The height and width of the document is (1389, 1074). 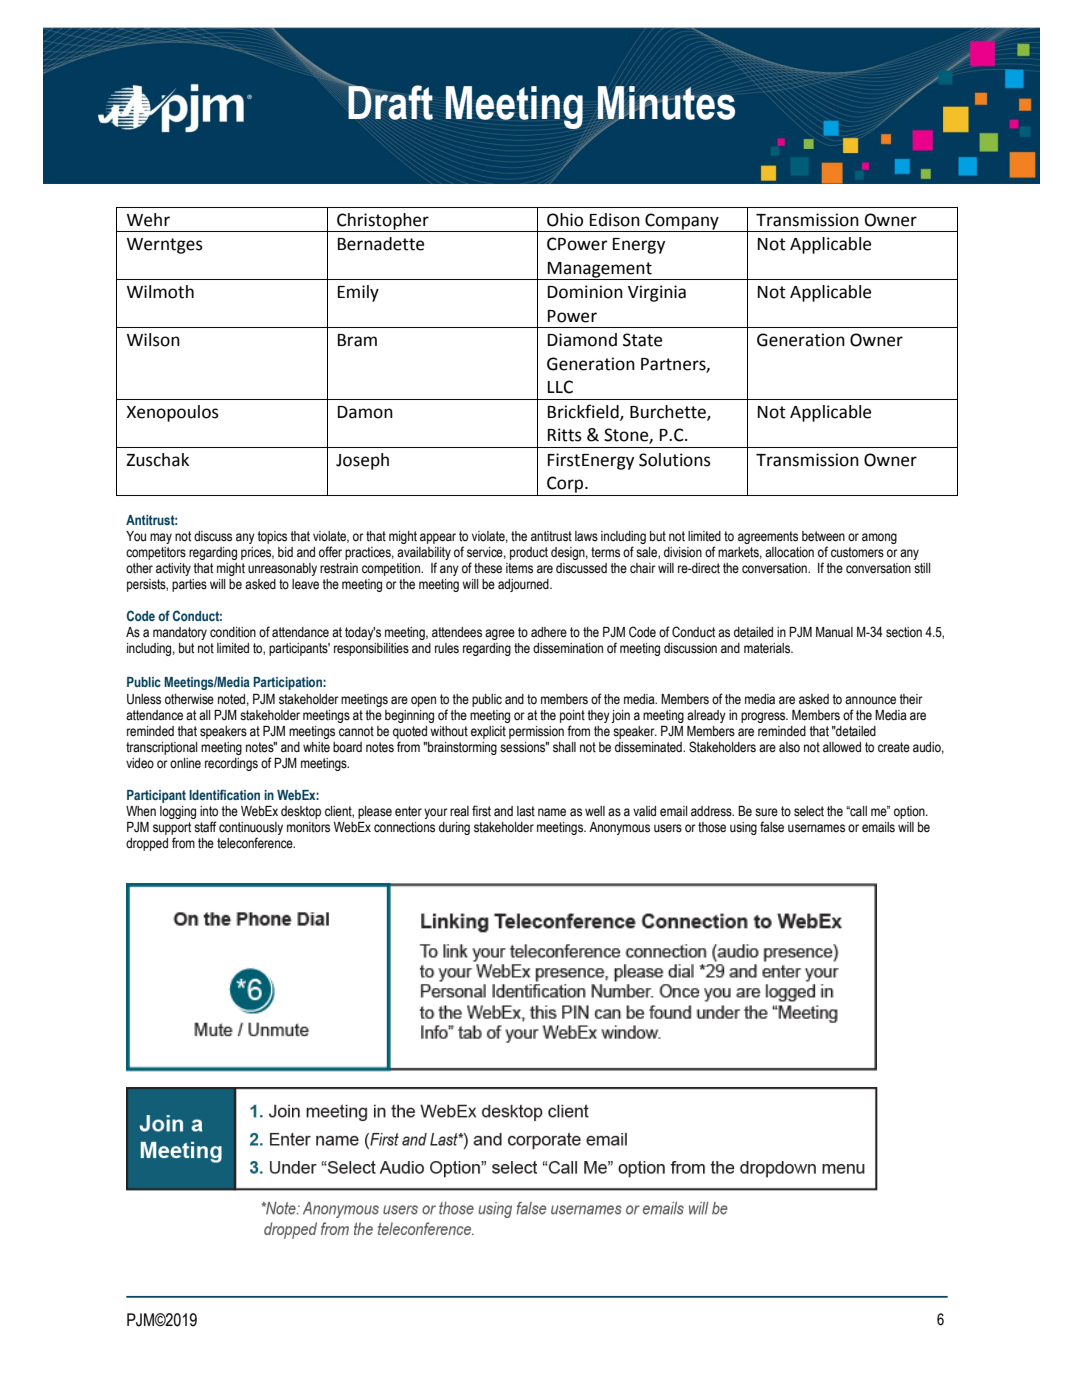 What do you see at coordinates (526, 811) in the document?
I see `last` at bounding box center [526, 811].
